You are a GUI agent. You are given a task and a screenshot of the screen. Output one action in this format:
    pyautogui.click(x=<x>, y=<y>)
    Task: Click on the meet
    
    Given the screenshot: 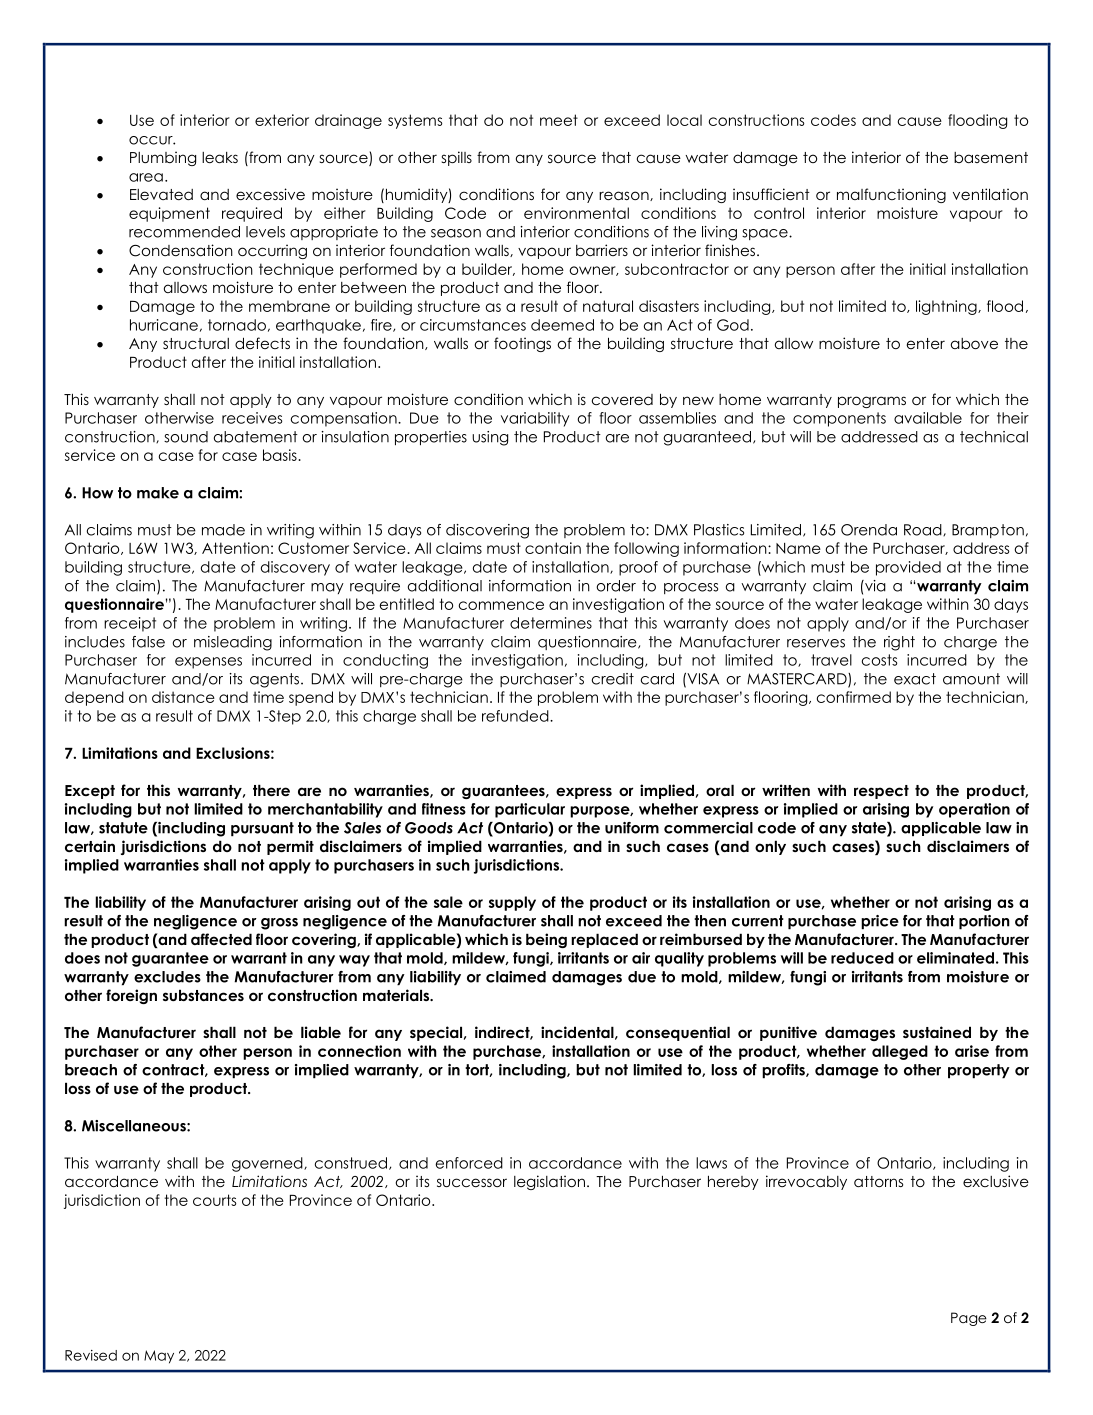 What is the action you would take?
    pyautogui.click(x=559, y=120)
